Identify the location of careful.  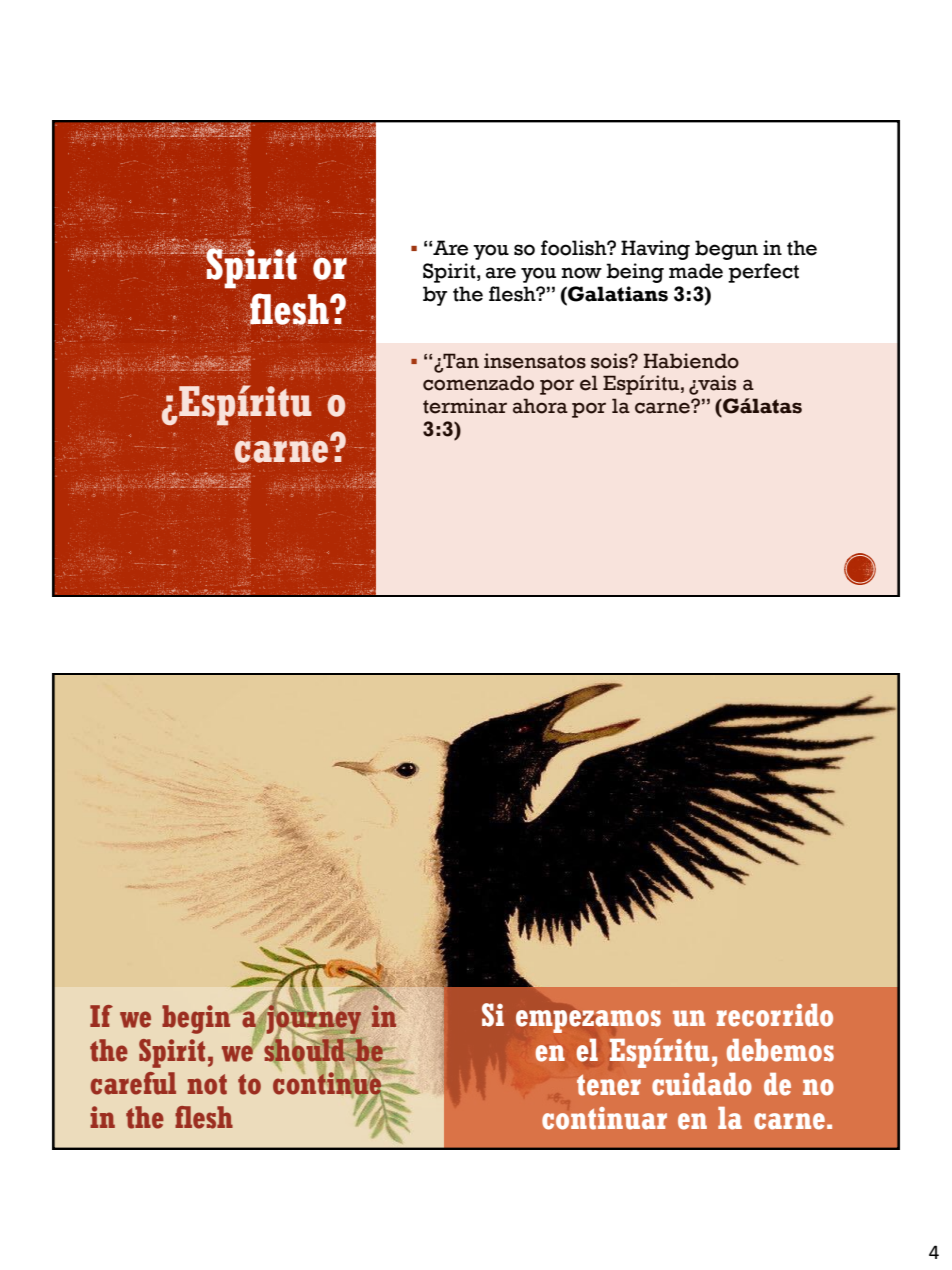
(133, 1083).
